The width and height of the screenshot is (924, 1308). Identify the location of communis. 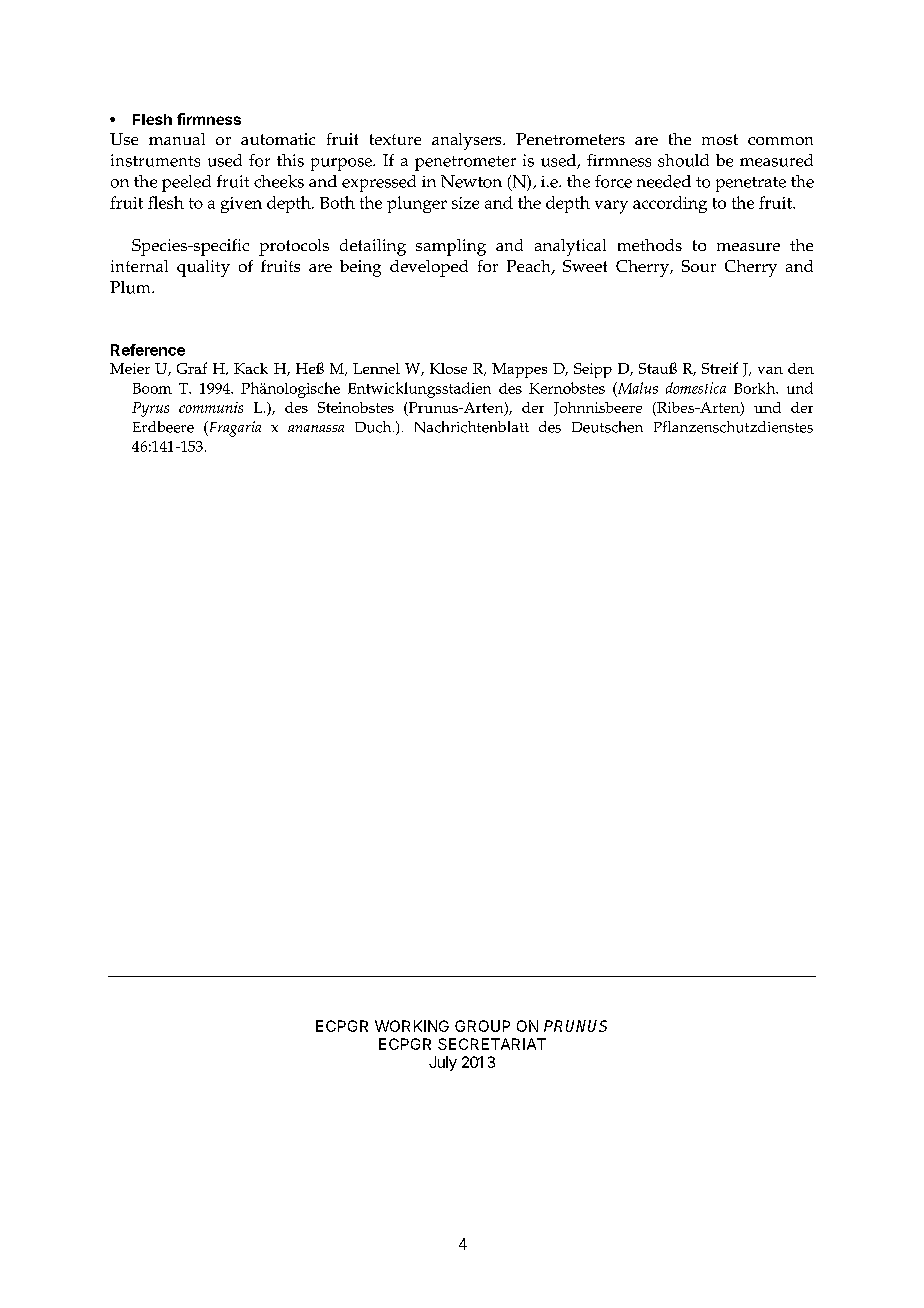
(211, 407).
